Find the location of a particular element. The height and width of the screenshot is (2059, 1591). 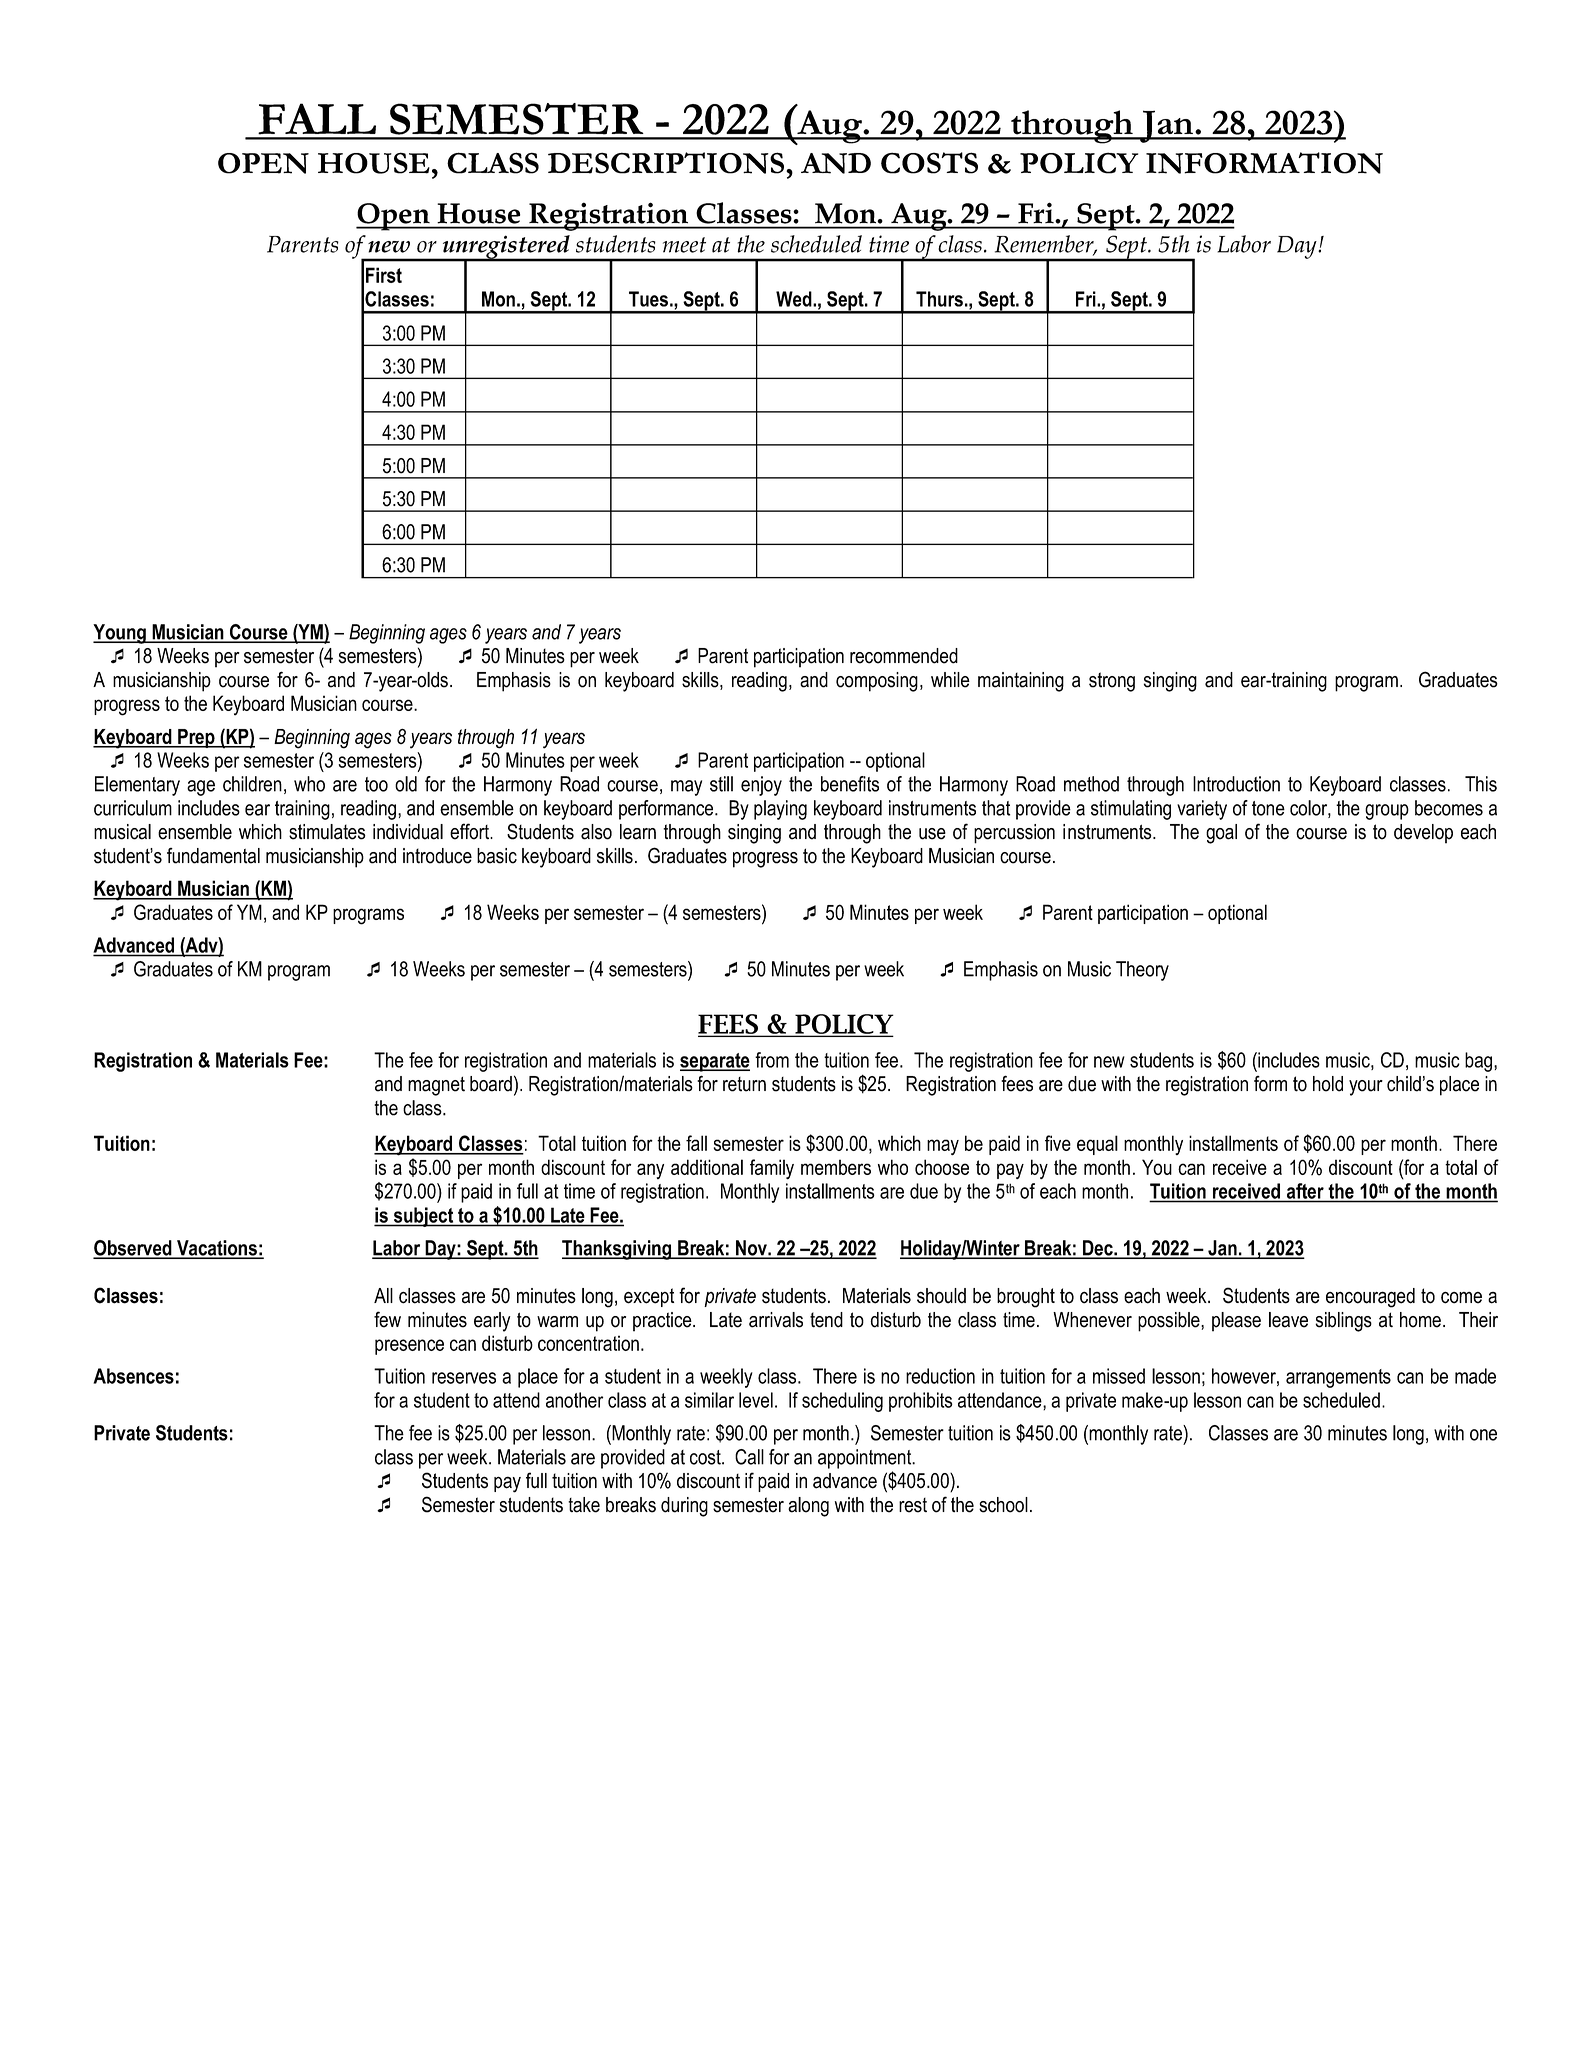

hold is located at coordinates (1328, 1084).
